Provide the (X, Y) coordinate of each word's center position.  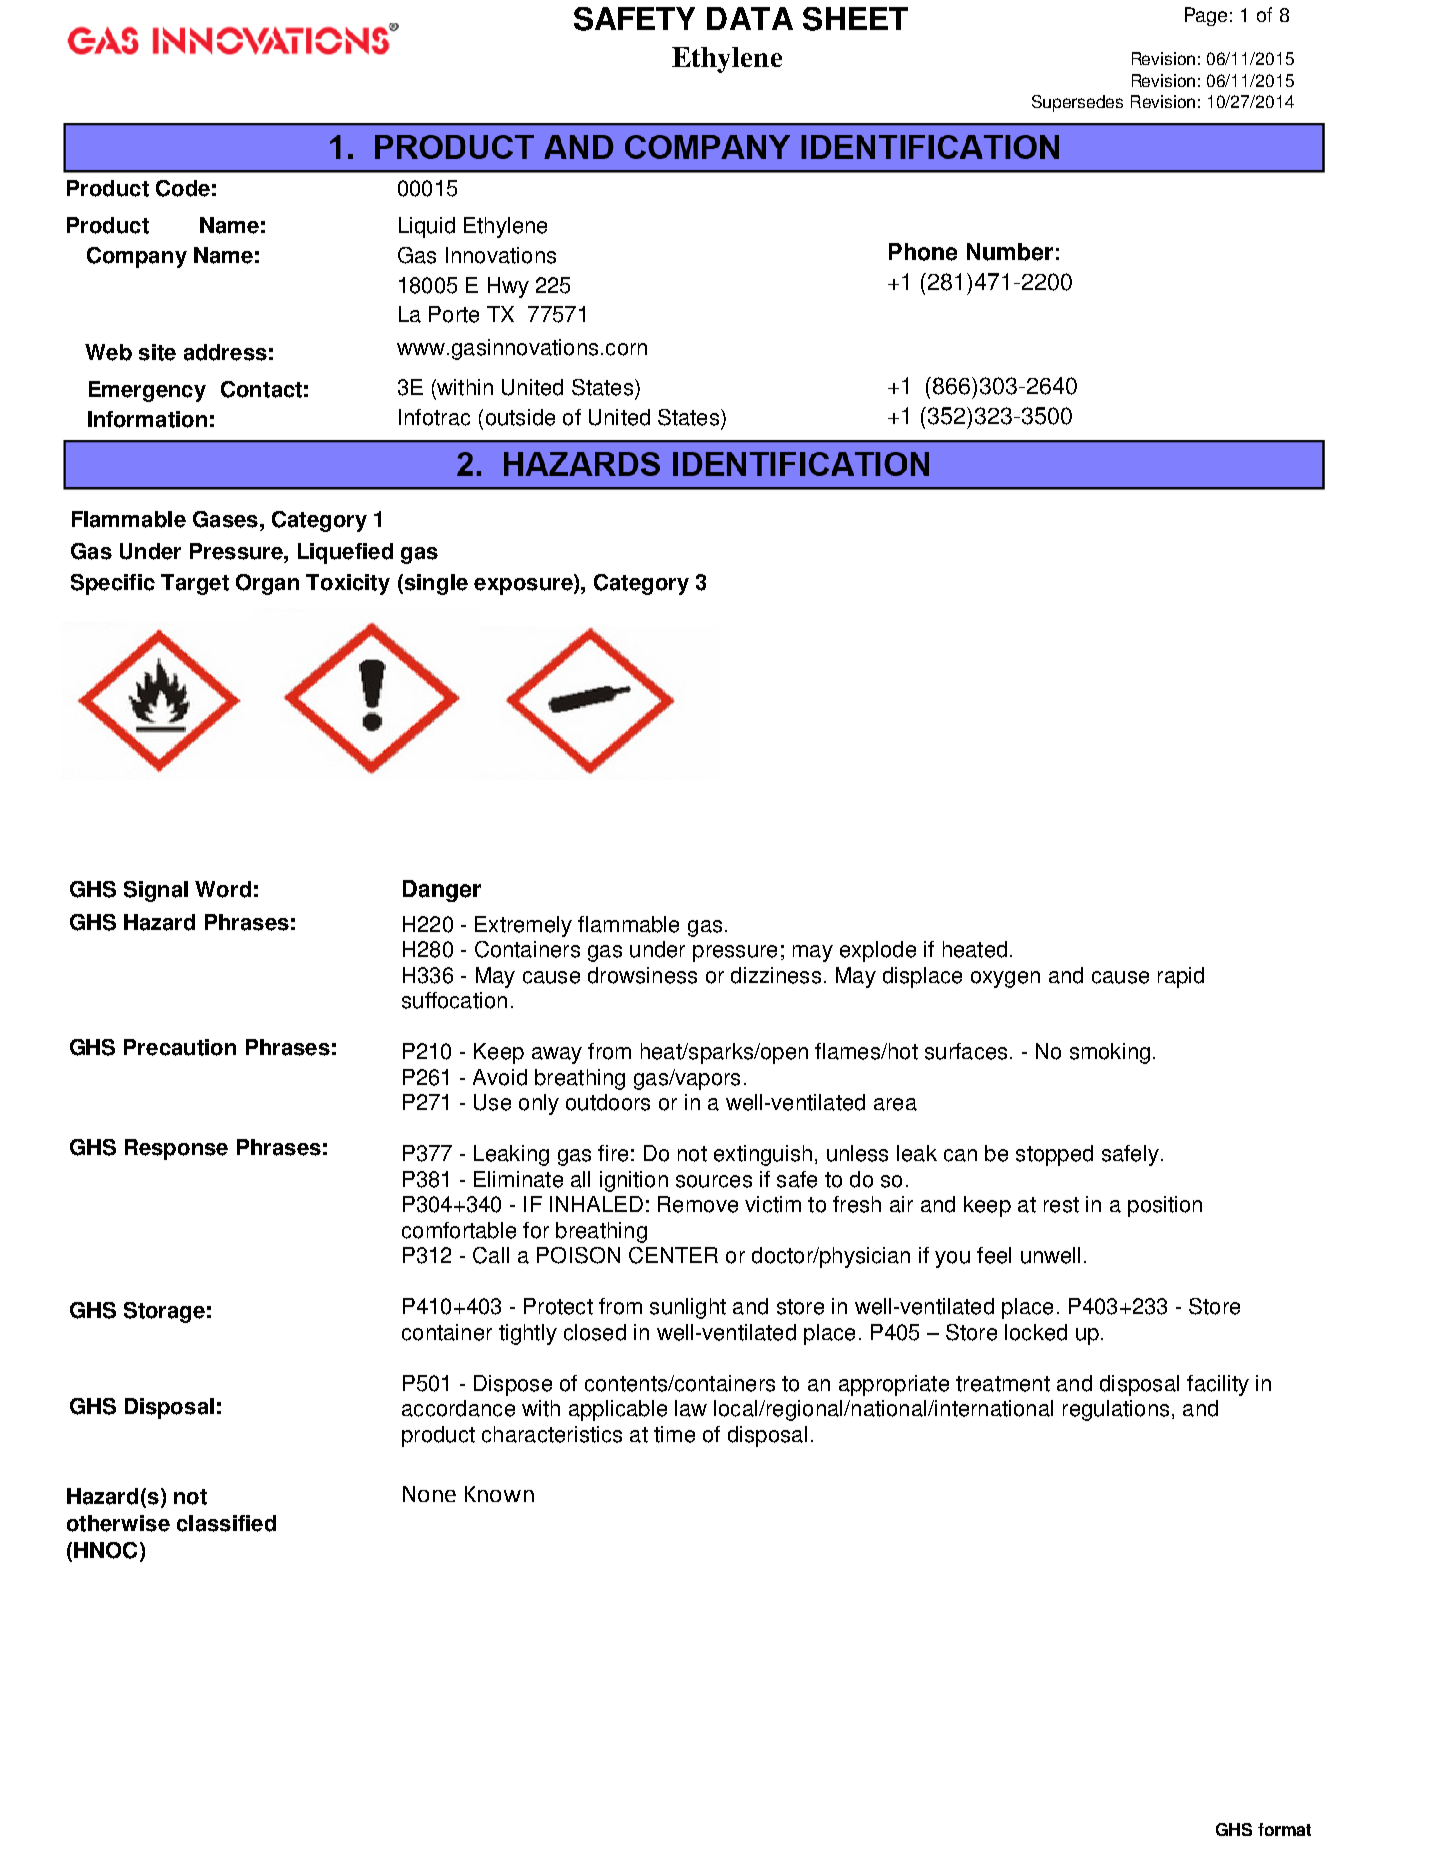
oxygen (1005, 979)
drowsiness (642, 975)
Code (183, 188)
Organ (267, 584)
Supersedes (1077, 103)
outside (520, 417)
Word (223, 889)
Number (1010, 252)
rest (1061, 1205)
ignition (634, 1181)
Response (176, 1149)
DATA (750, 18)
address (225, 352)
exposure (524, 585)
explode (878, 951)
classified (226, 1523)
